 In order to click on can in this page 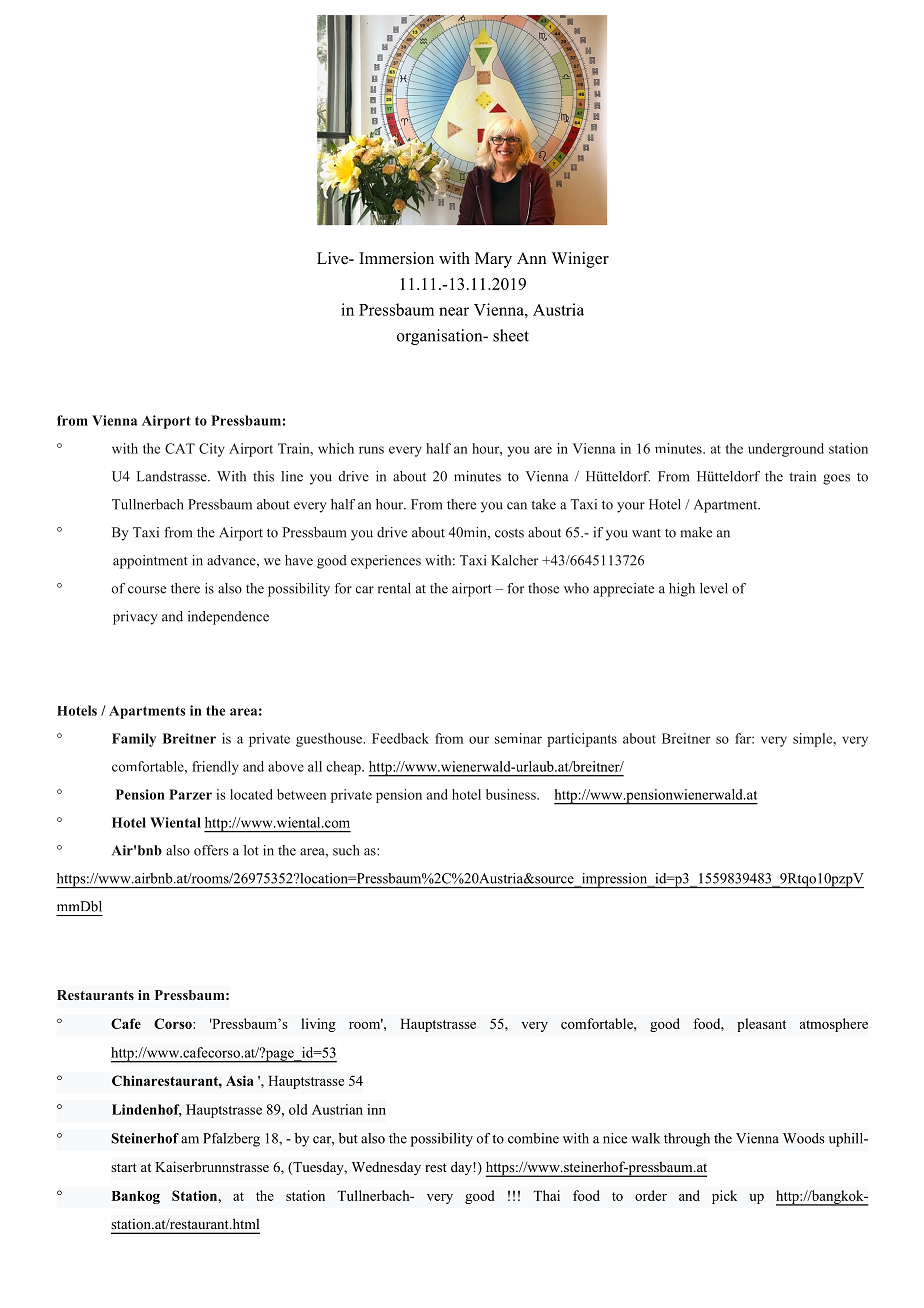, I will do `click(517, 506)`.
